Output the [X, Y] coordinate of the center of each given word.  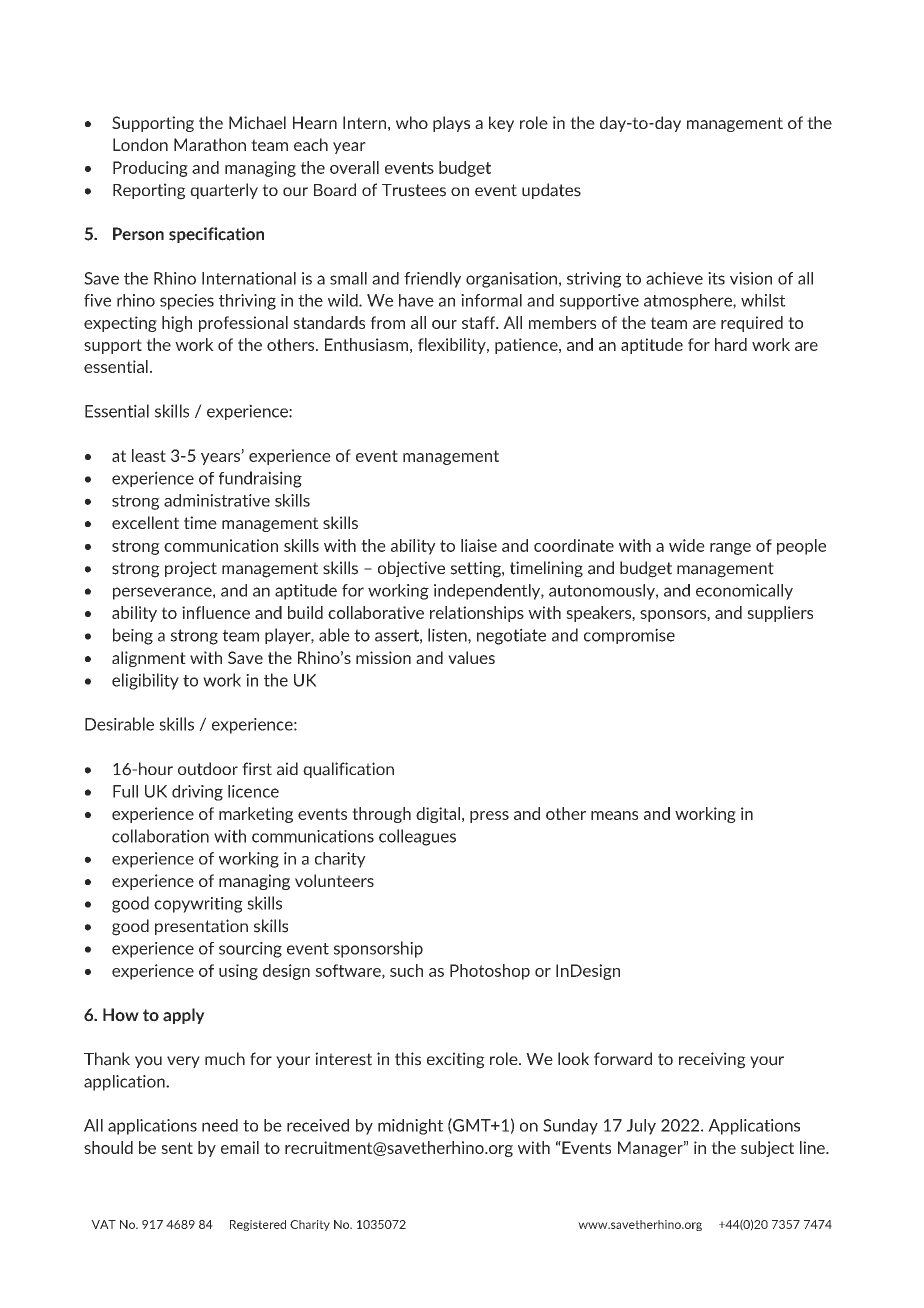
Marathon [210, 144]
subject [767, 1149]
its [716, 278]
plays [451, 124]
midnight [410, 1127]
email [240, 1147]
